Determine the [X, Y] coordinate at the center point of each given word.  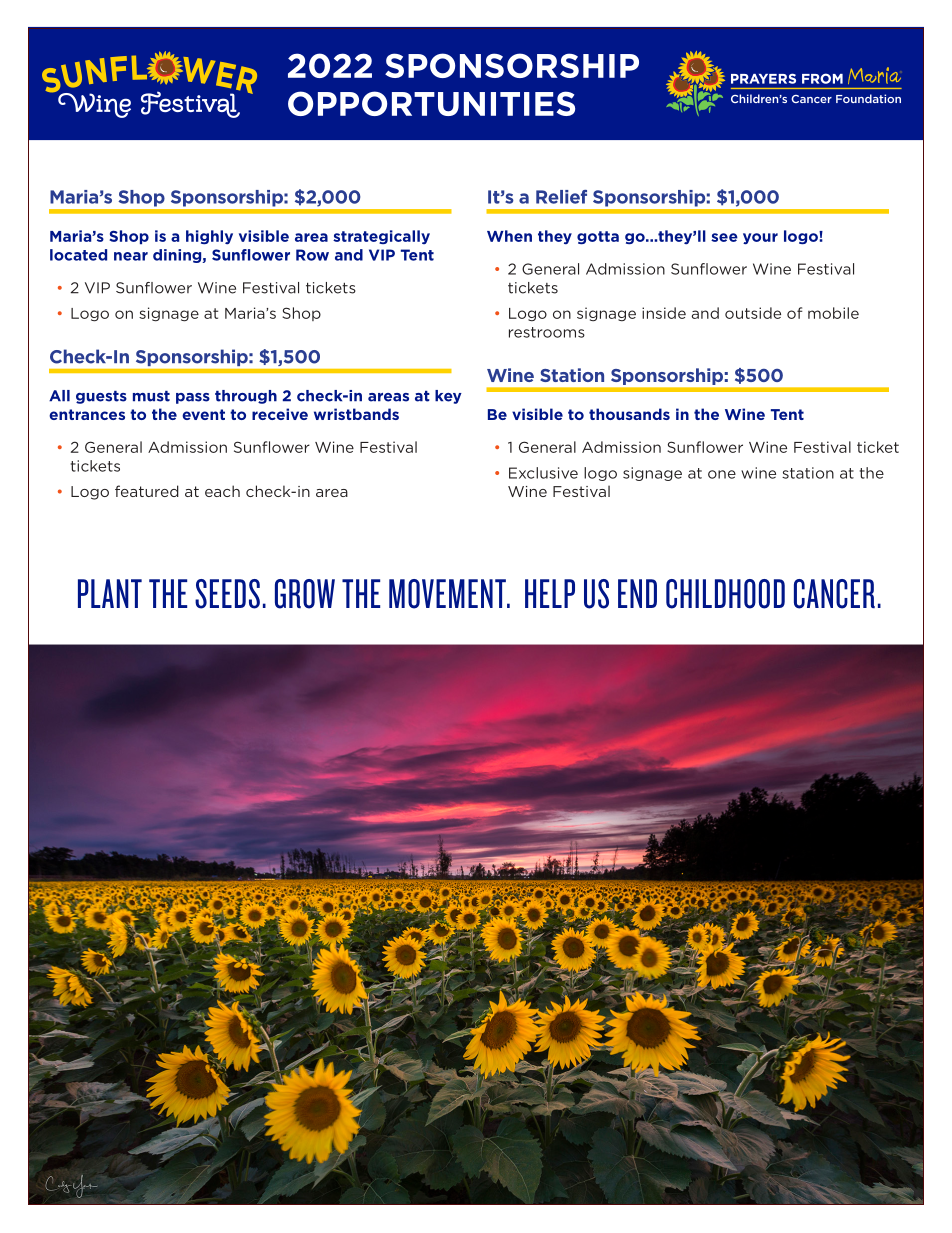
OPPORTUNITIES [431, 103]
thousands [629, 414]
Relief [561, 197]
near [131, 256]
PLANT [110, 593]
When [509, 236]
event [203, 414]
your [760, 239]
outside [753, 313]
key [448, 397]
